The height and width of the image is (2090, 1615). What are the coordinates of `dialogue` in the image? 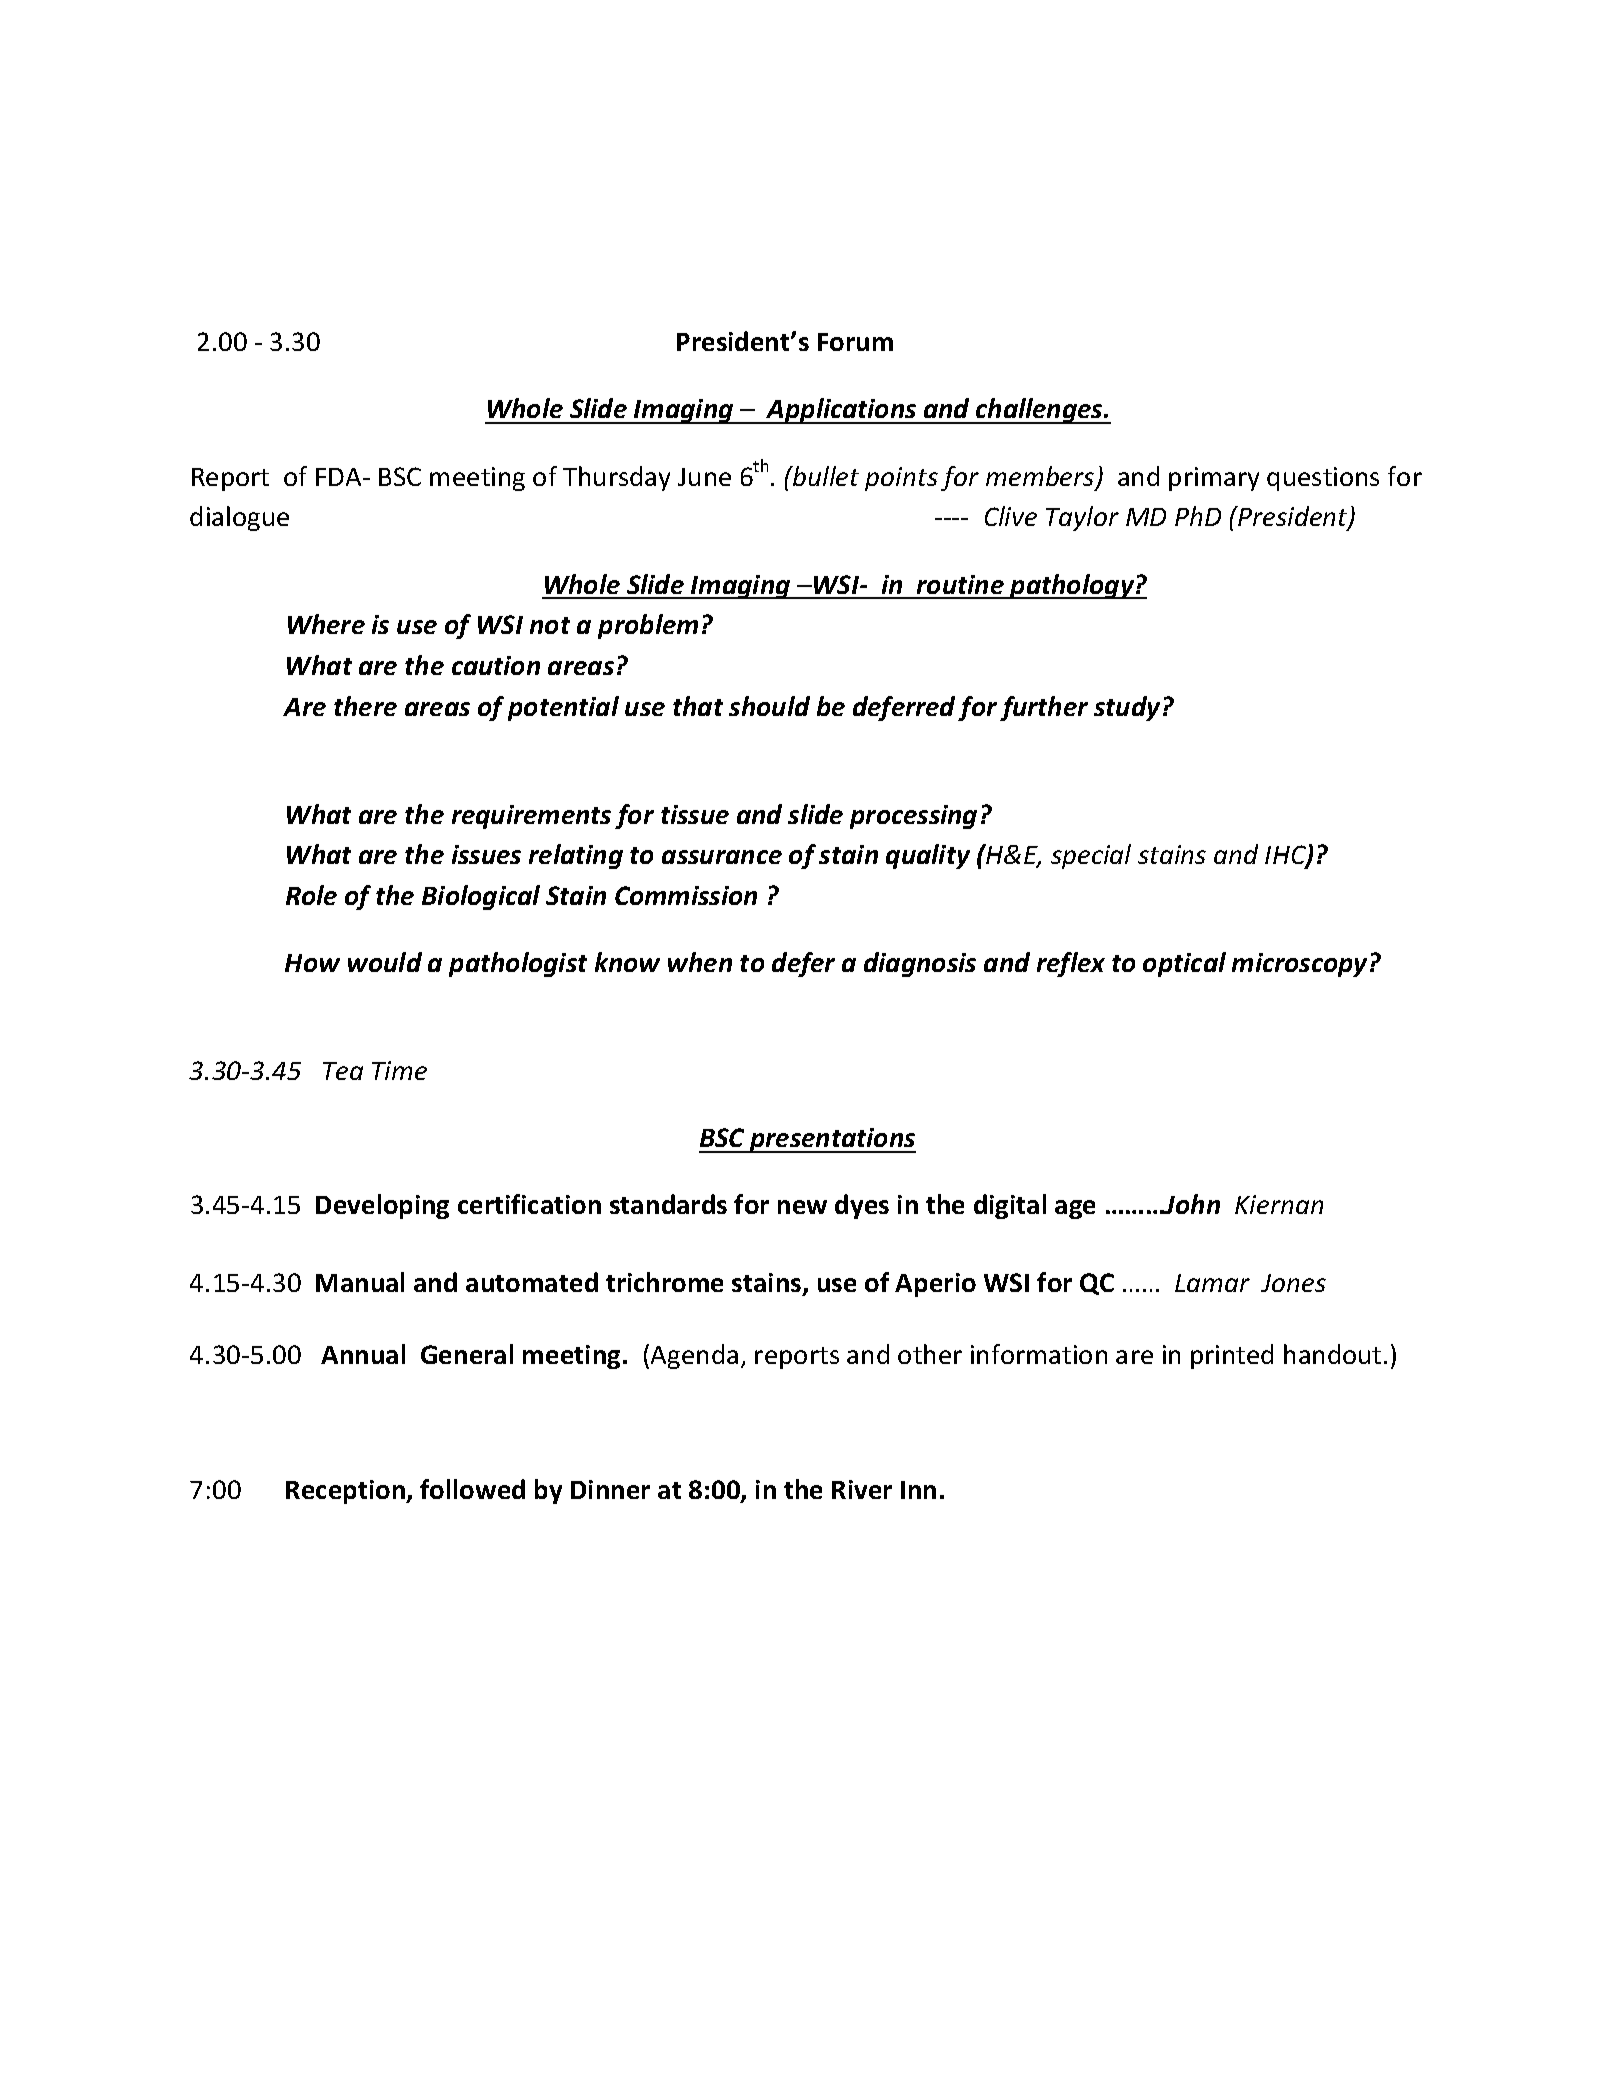 It's located at (239, 518).
